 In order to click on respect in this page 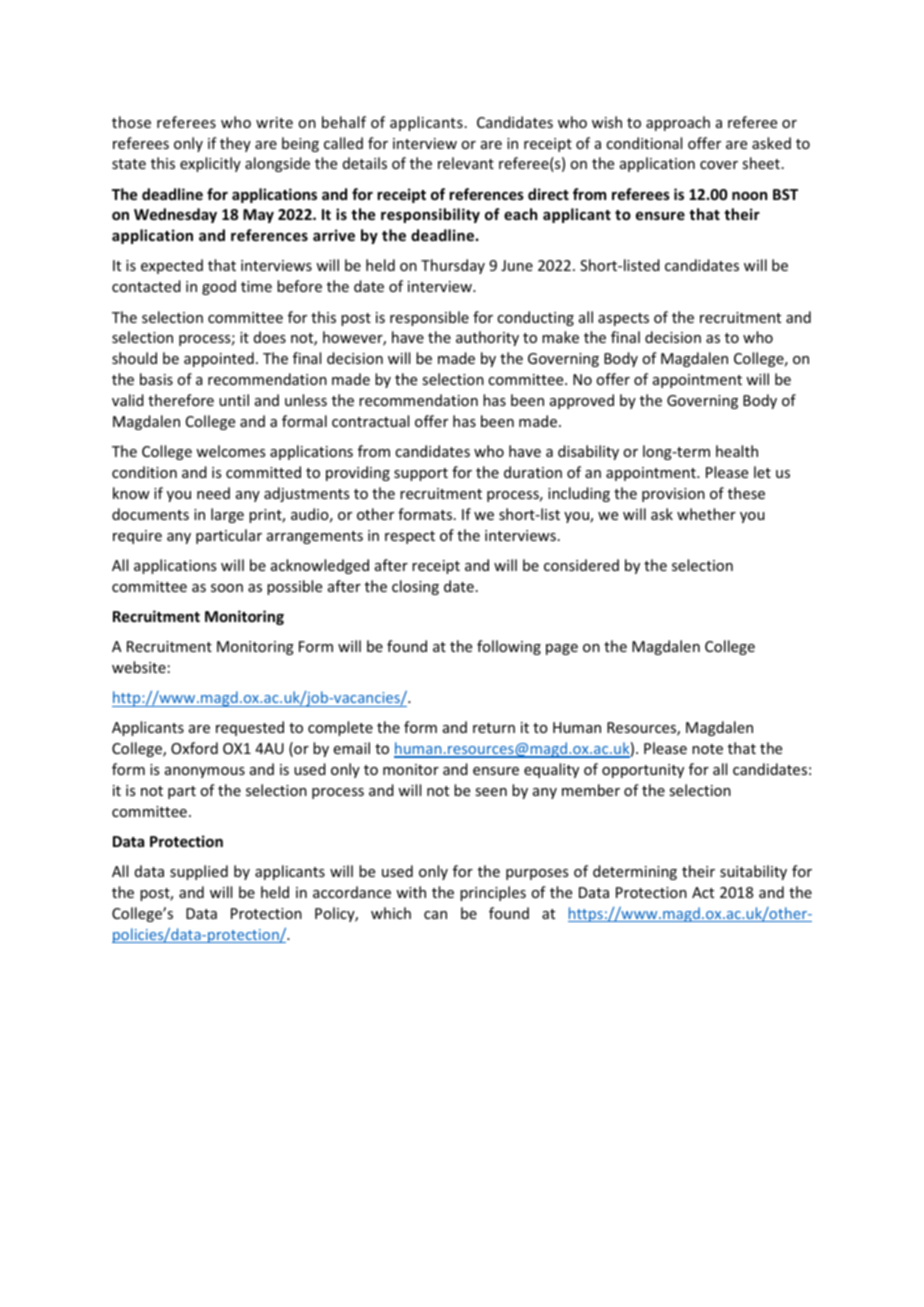, I will do `click(410, 537)`.
